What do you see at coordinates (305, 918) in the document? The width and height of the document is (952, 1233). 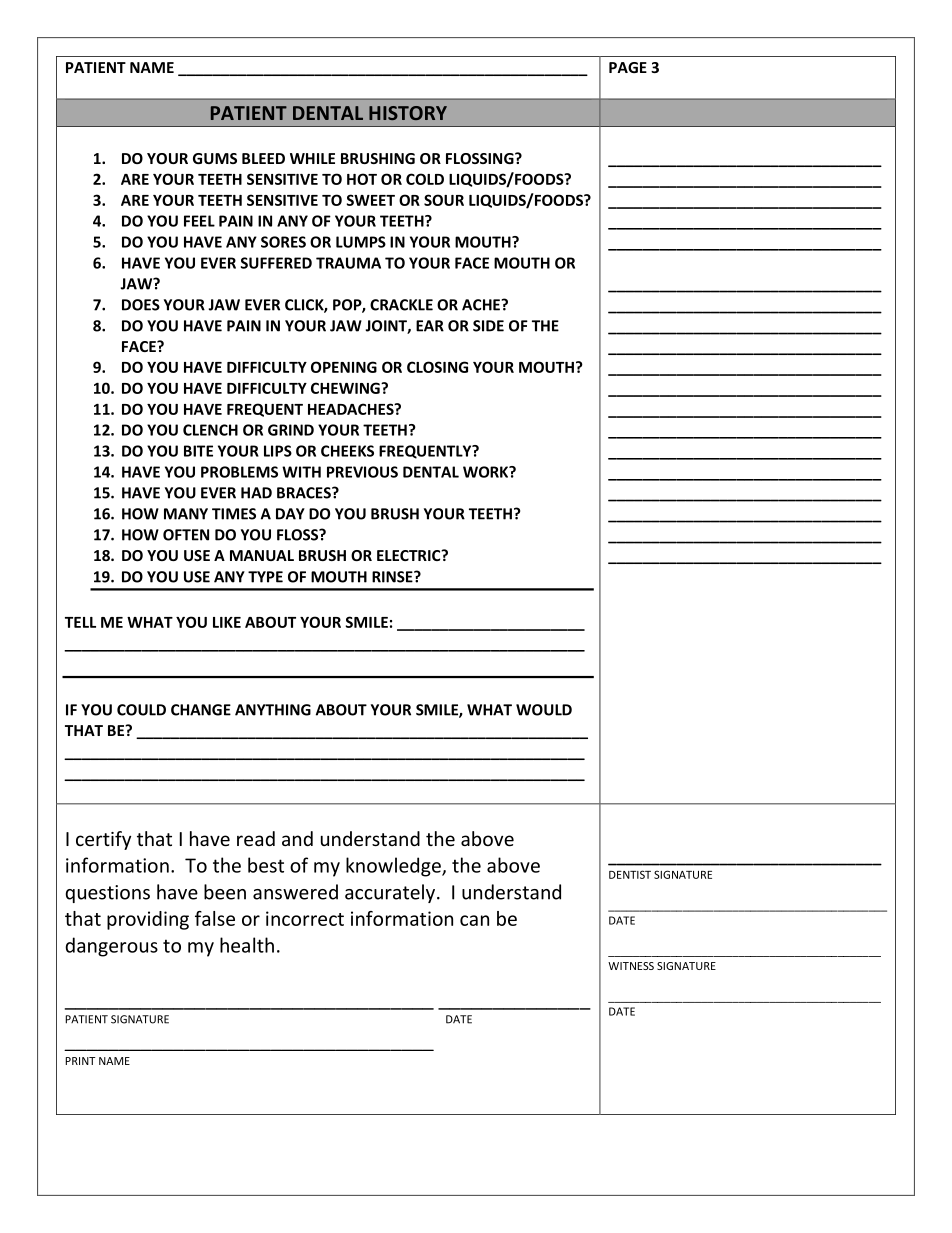 I see `incorrect` at bounding box center [305, 918].
